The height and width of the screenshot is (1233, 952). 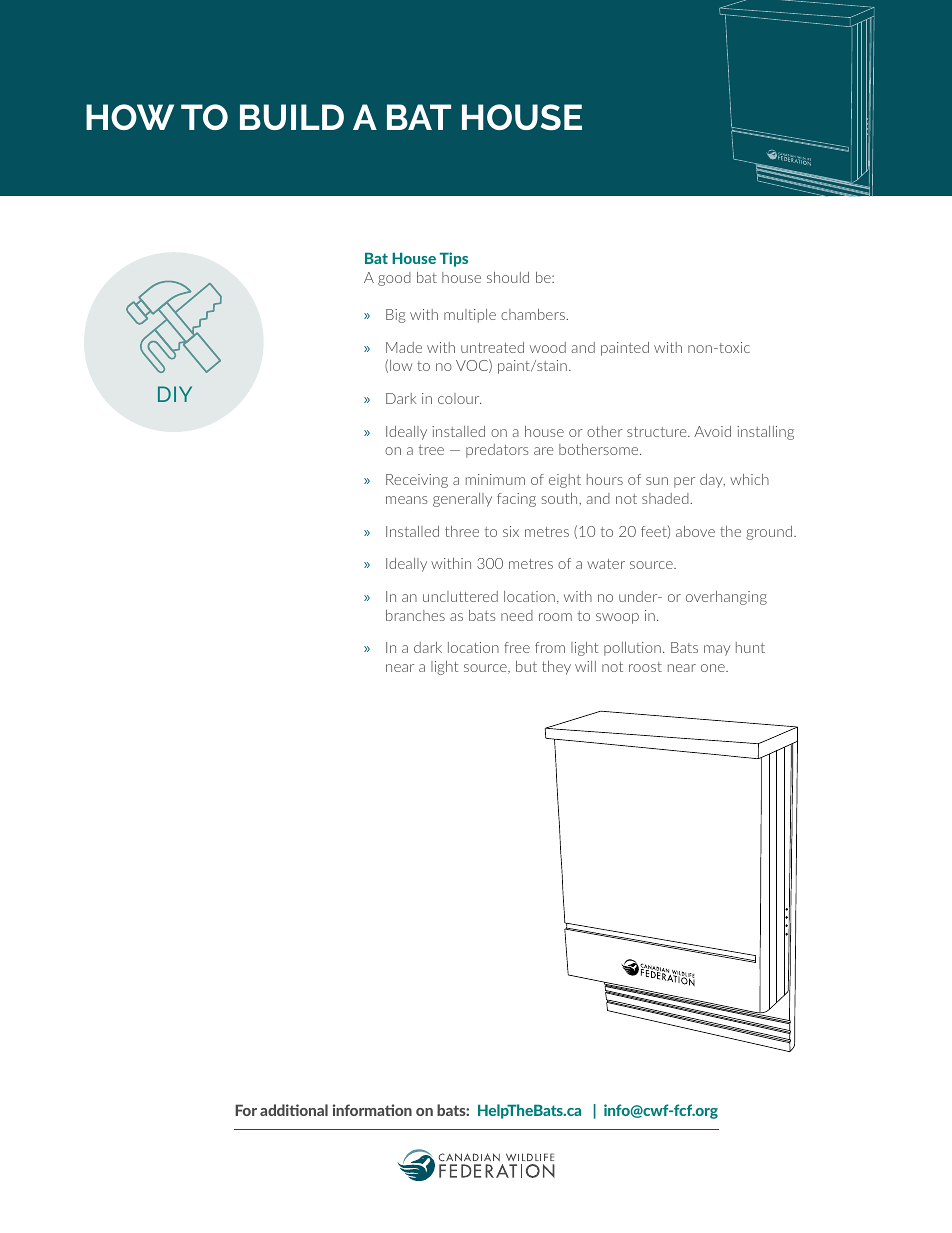 What do you see at coordinates (130, 117) in the screenshot?
I see `HOW` at bounding box center [130, 117].
